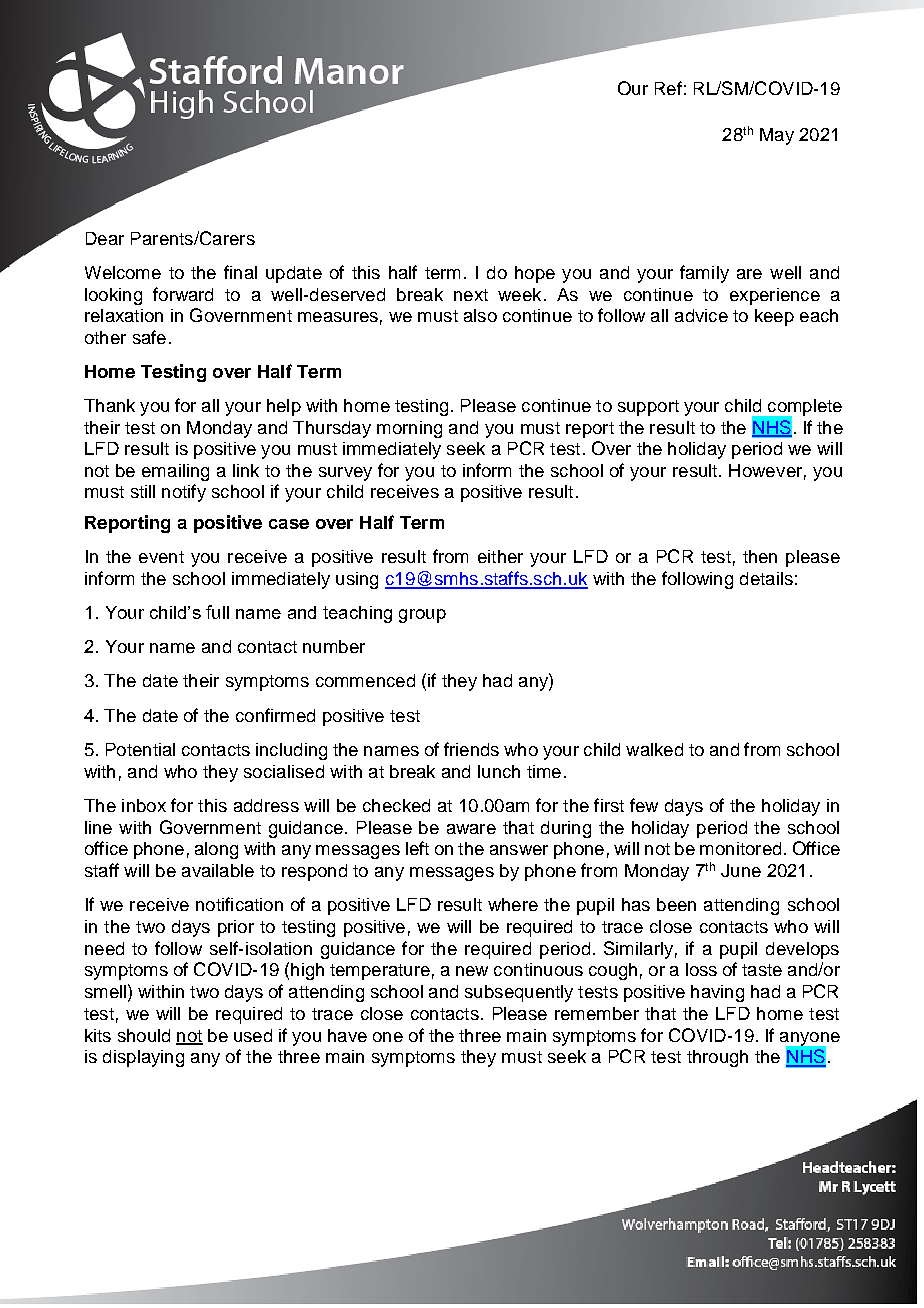  Describe the element at coordinates (409, 429) in the screenshot. I see `morning` at that location.
